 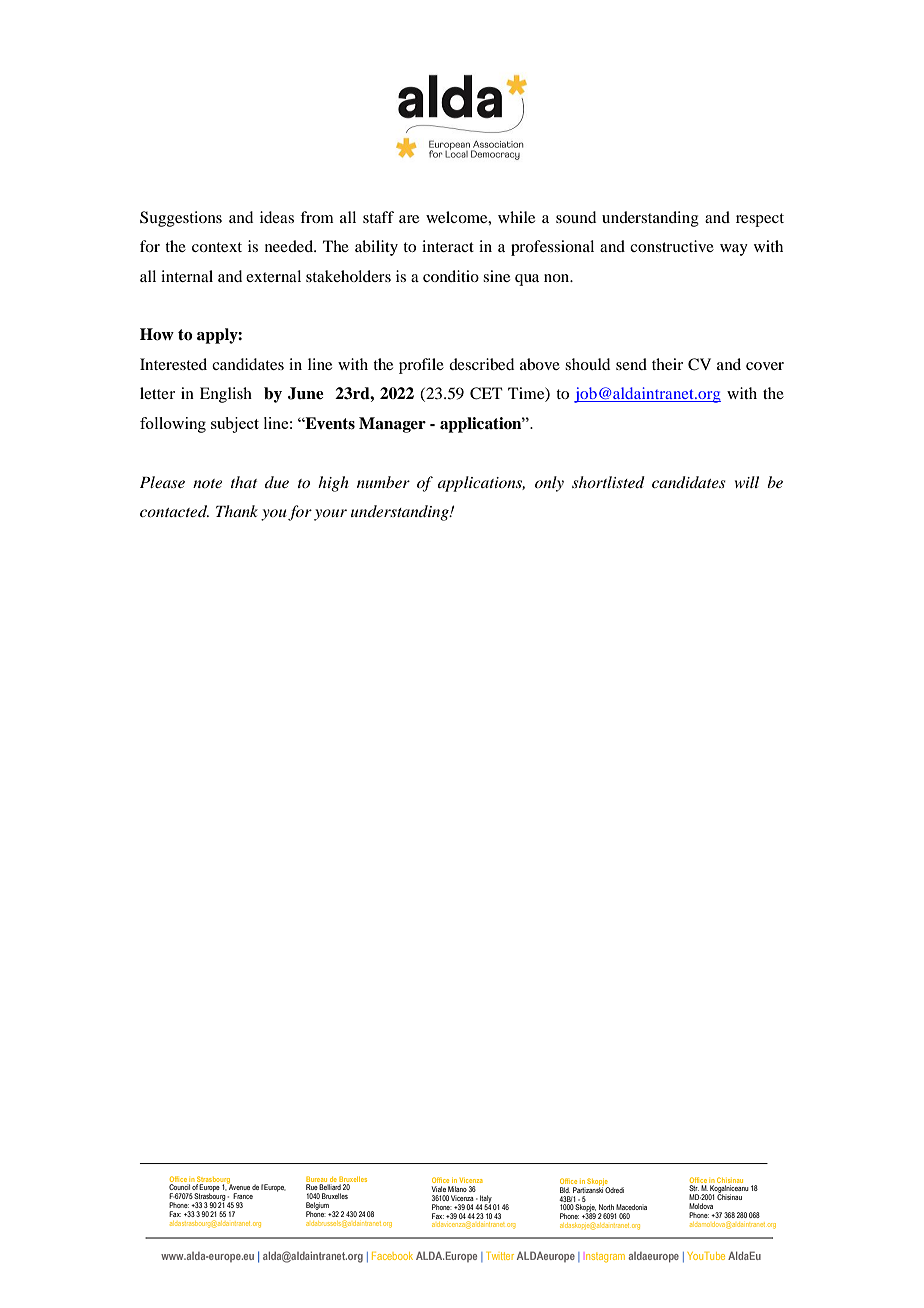 I want to click on Bureau, so click(x=316, y=1179).
